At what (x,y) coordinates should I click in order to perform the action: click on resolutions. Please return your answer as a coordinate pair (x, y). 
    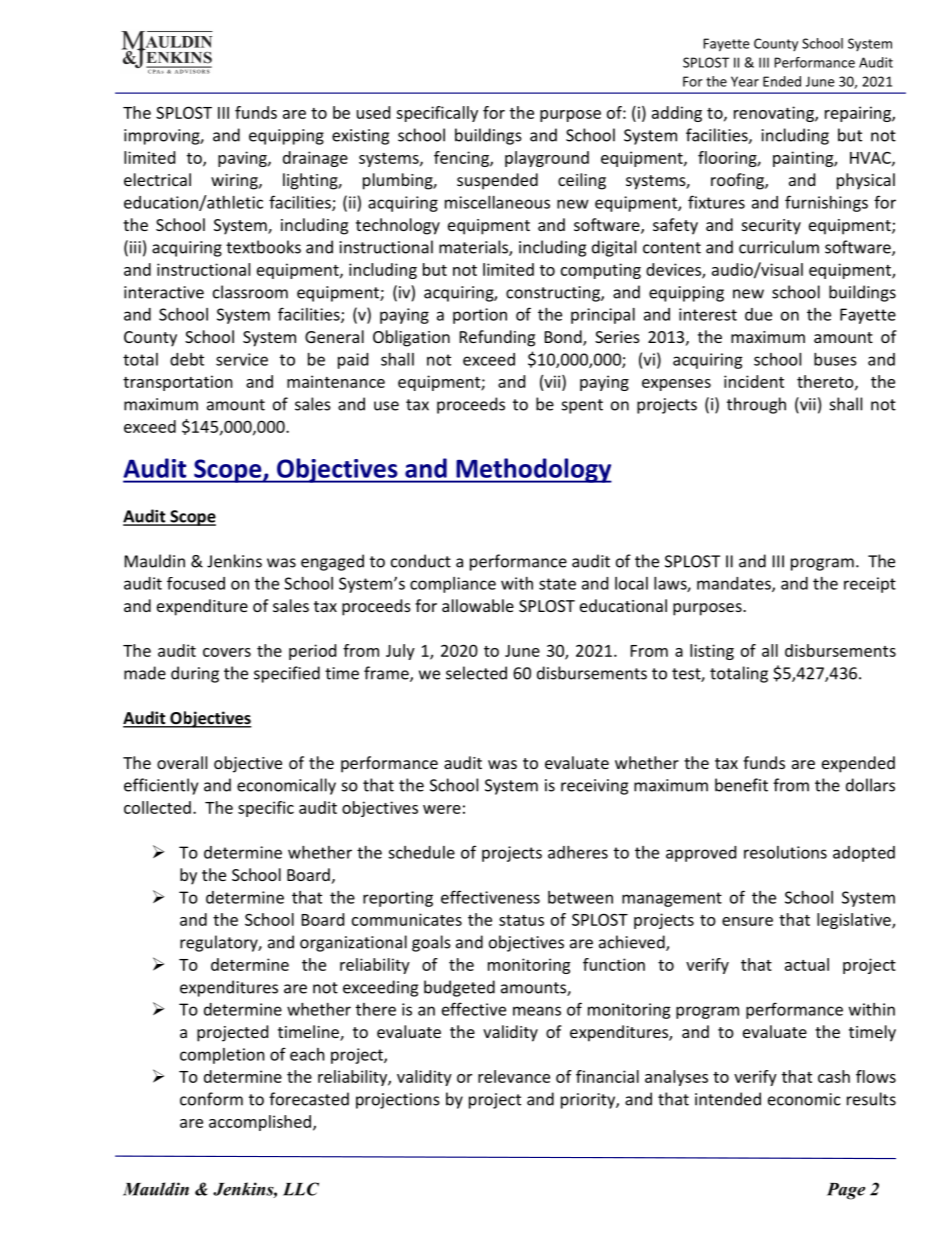
    Looking at the image, I should click on (785, 852).
